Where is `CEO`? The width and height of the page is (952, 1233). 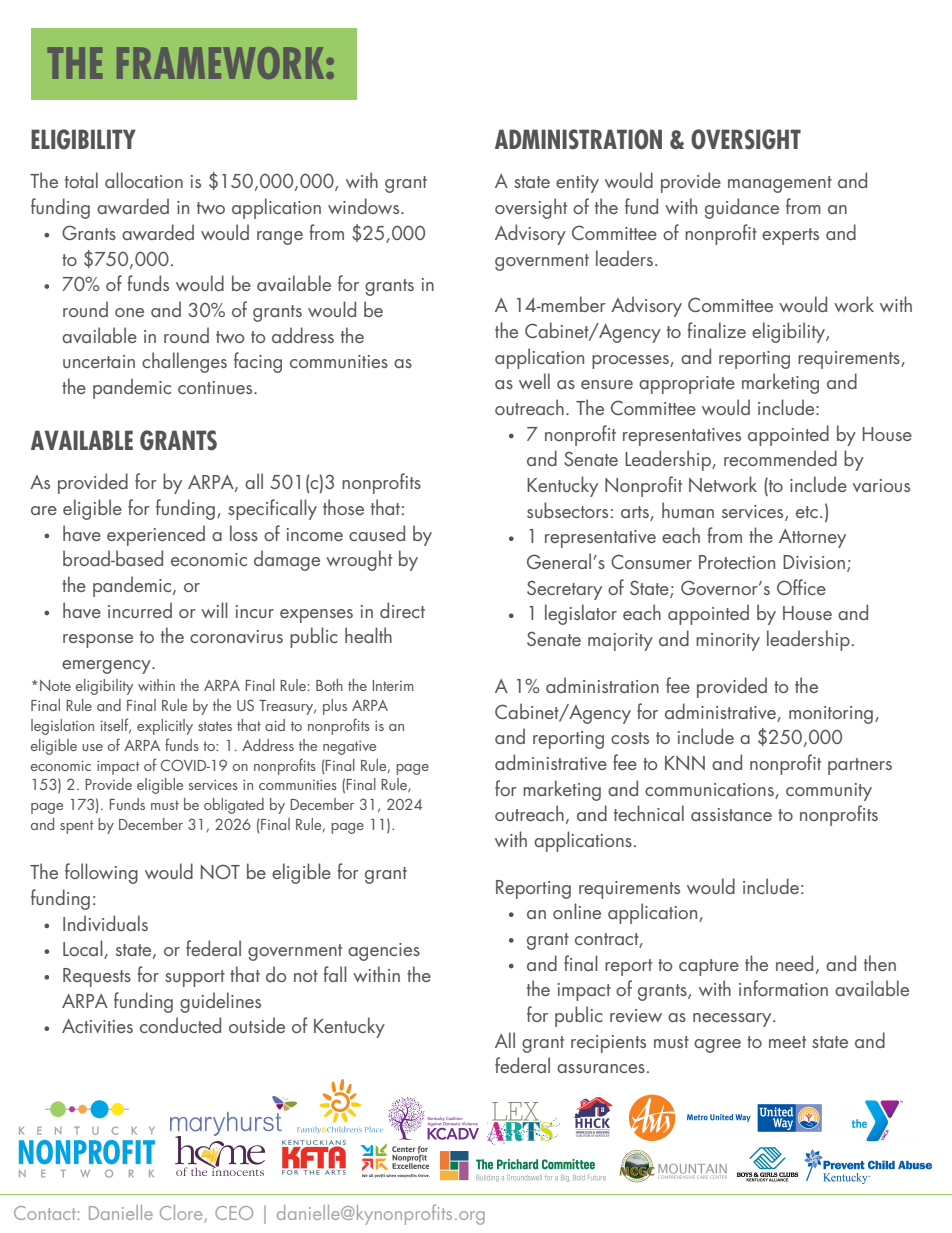 CEO is located at coordinates (234, 1213).
